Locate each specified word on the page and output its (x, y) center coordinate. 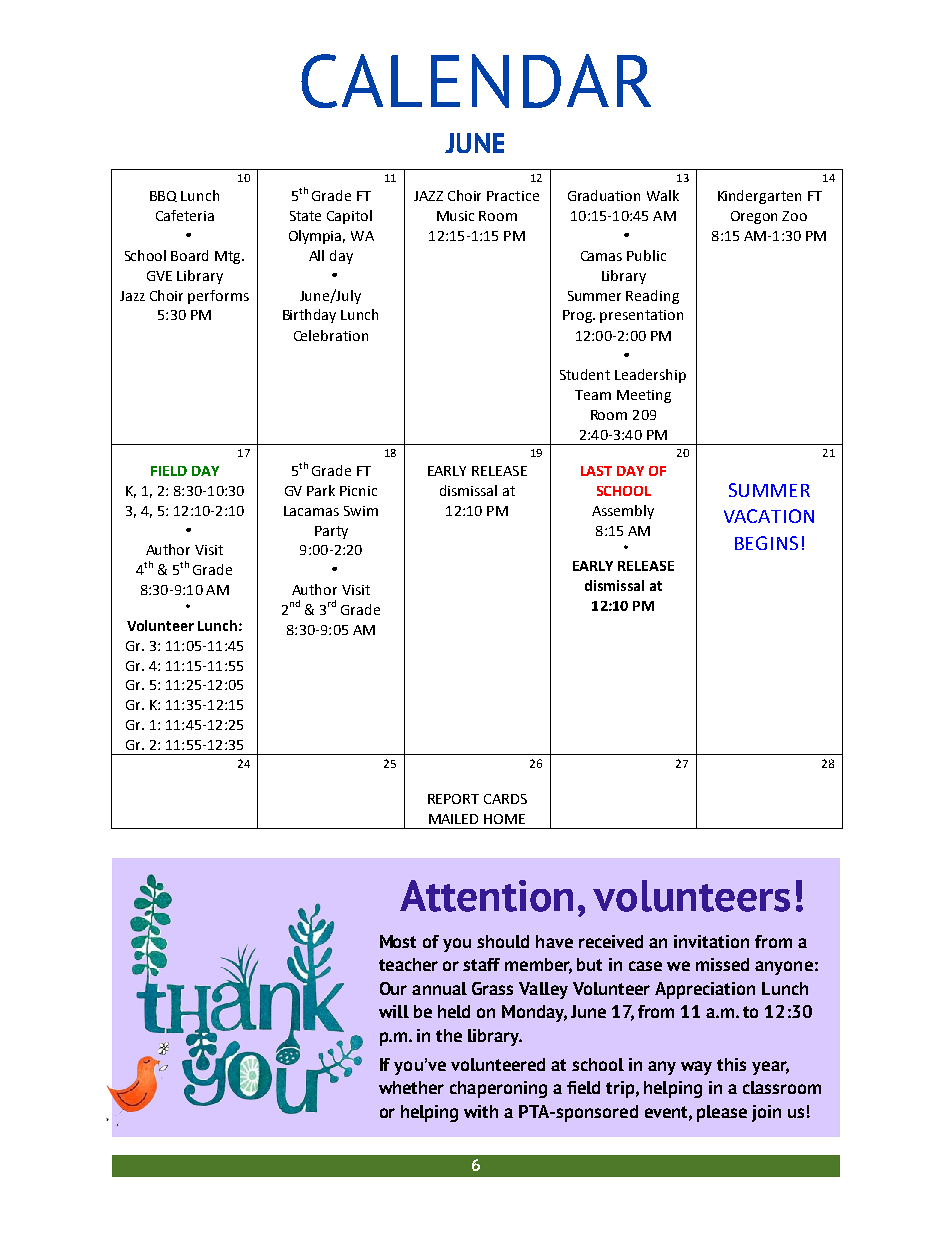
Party (331, 532)
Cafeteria (185, 215)
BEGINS (766, 543)
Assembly (623, 512)
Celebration (331, 335)
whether (411, 1087)
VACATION (769, 516)
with (481, 1111)
